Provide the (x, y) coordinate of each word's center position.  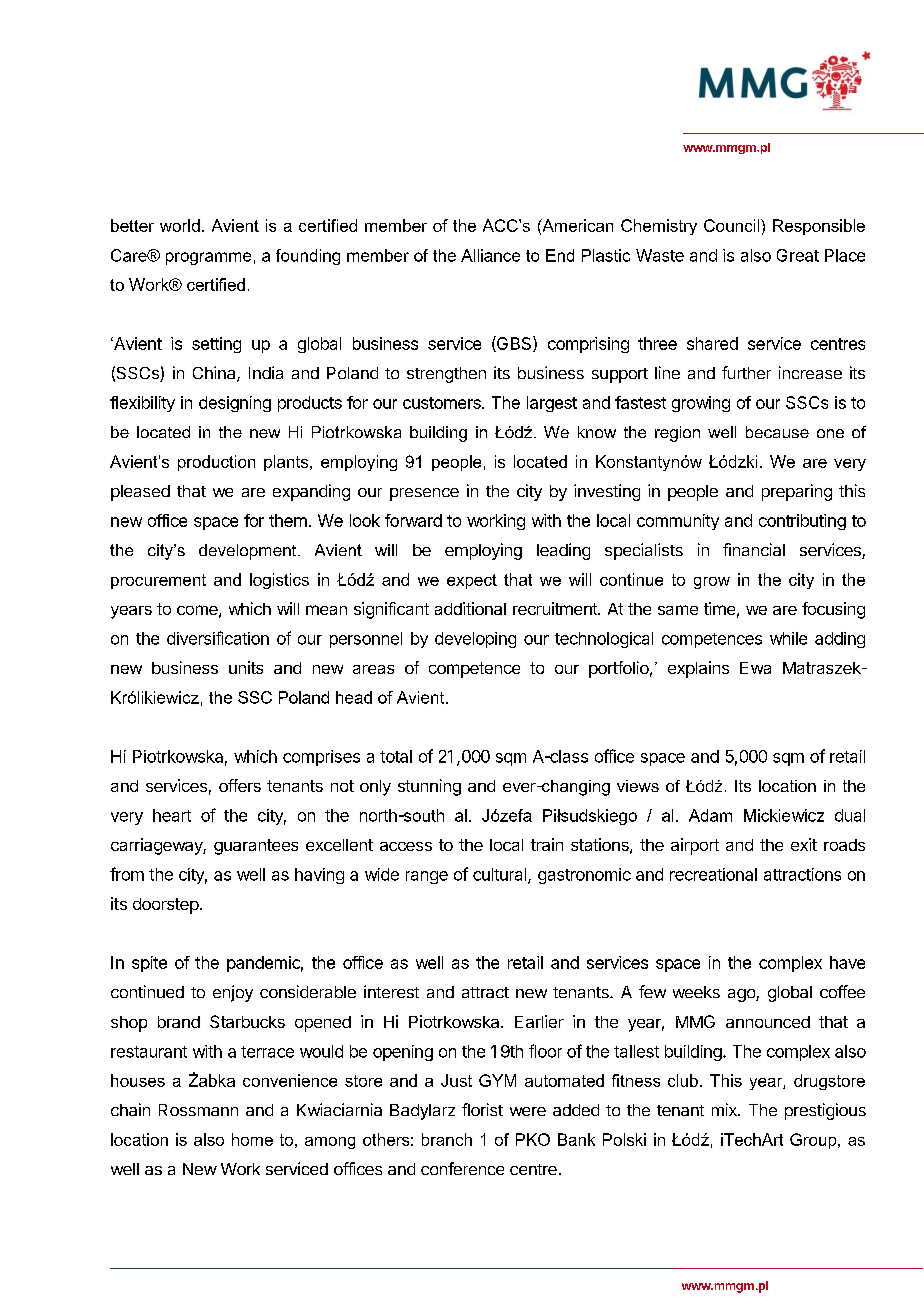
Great (798, 255)
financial (754, 549)
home (252, 1139)
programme (208, 258)
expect (472, 581)
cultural (501, 875)
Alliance (490, 255)
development (249, 552)
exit (804, 844)
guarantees (256, 847)
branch (447, 1139)
